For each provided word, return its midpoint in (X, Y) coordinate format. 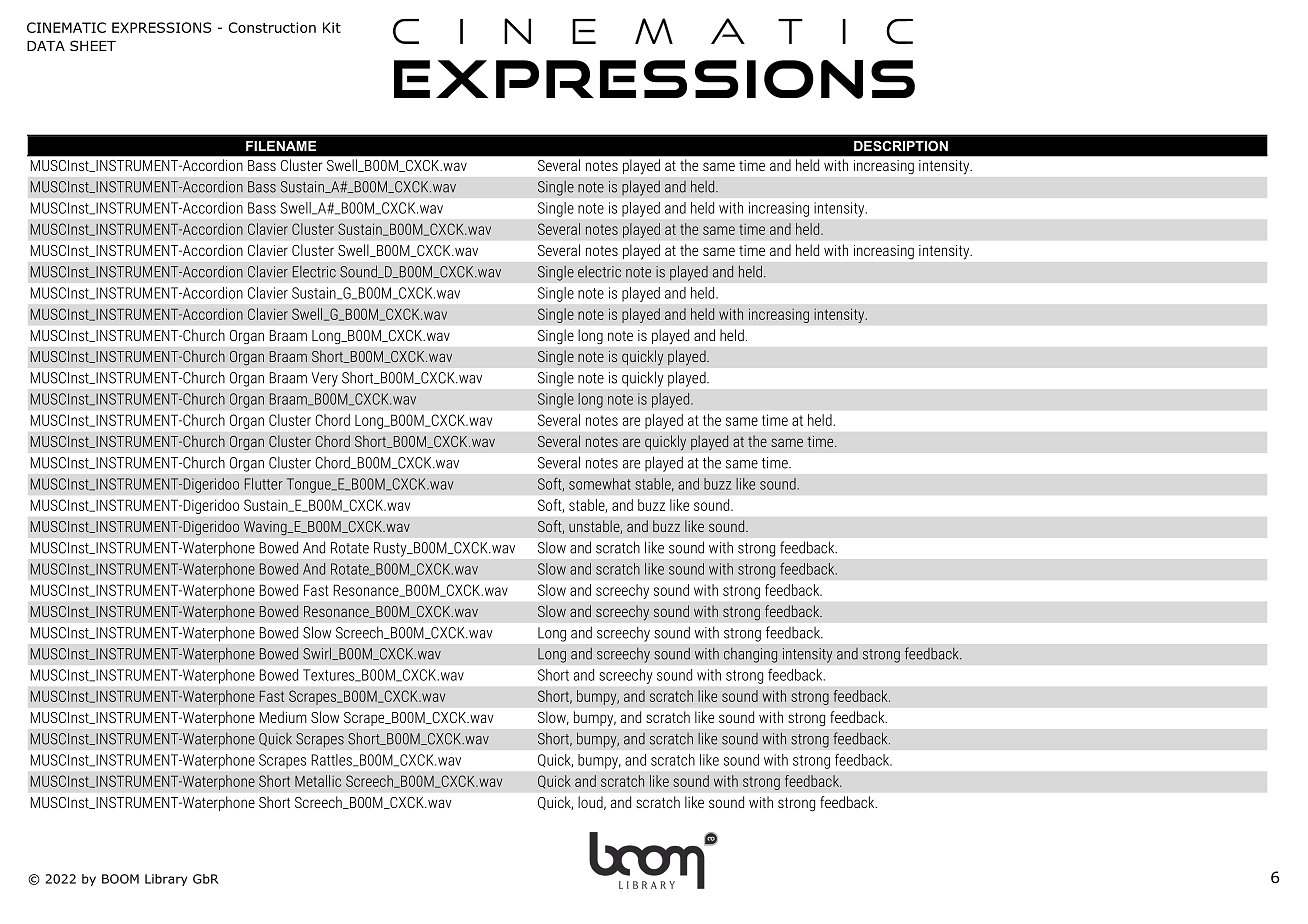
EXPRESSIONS (162, 27)
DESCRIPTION (901, 146)
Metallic (318, 781)
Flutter (264, 484)
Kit (332, 27)
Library (166, 880)
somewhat (600, 484)
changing (751, 655)
